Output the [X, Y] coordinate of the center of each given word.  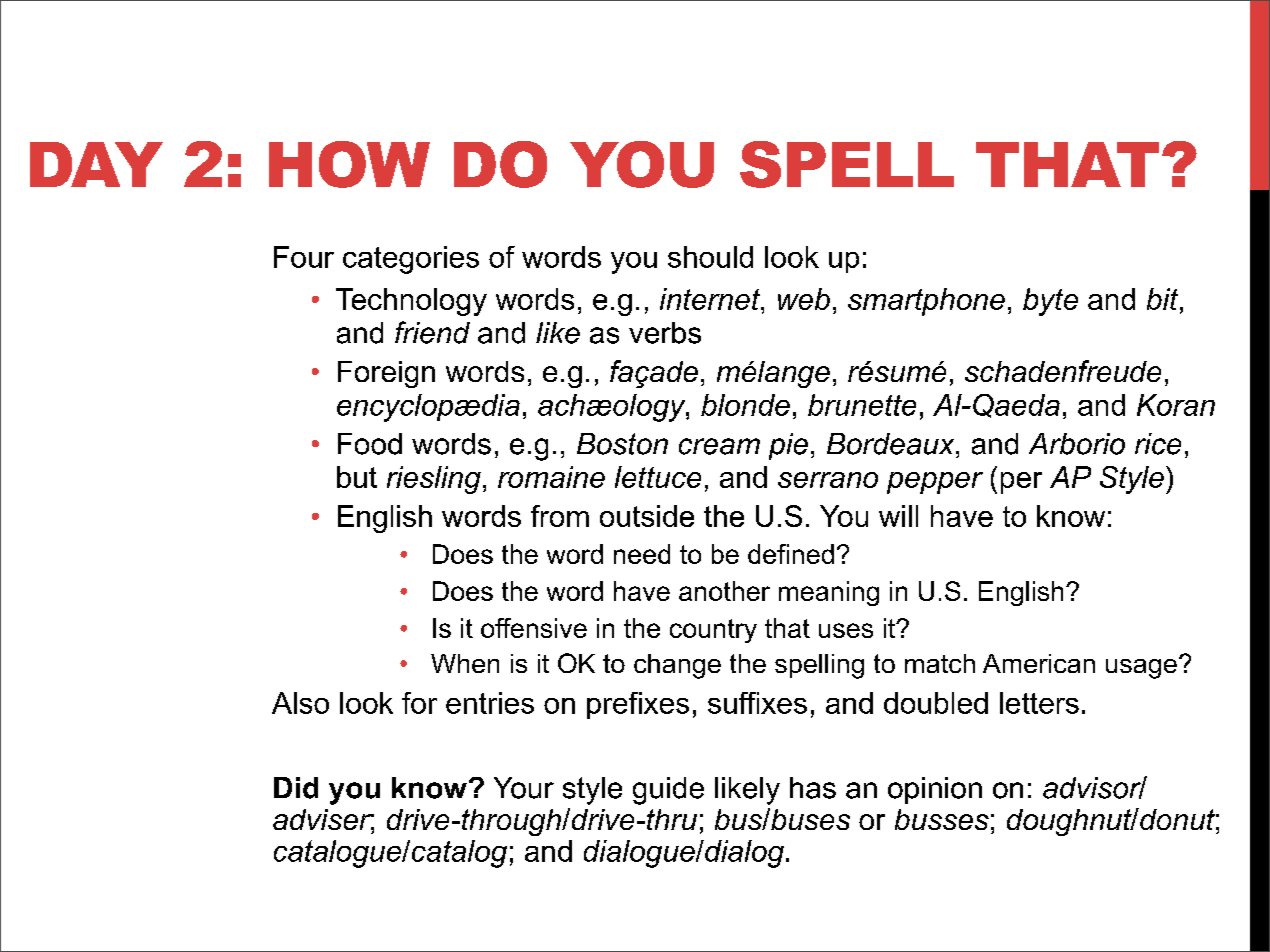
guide [668, 791]
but [357, 477]
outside [647, 516]
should [710, 257]
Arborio [1077, 444]
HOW [349, 164]
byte [1050, 302]
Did [296, 788]
